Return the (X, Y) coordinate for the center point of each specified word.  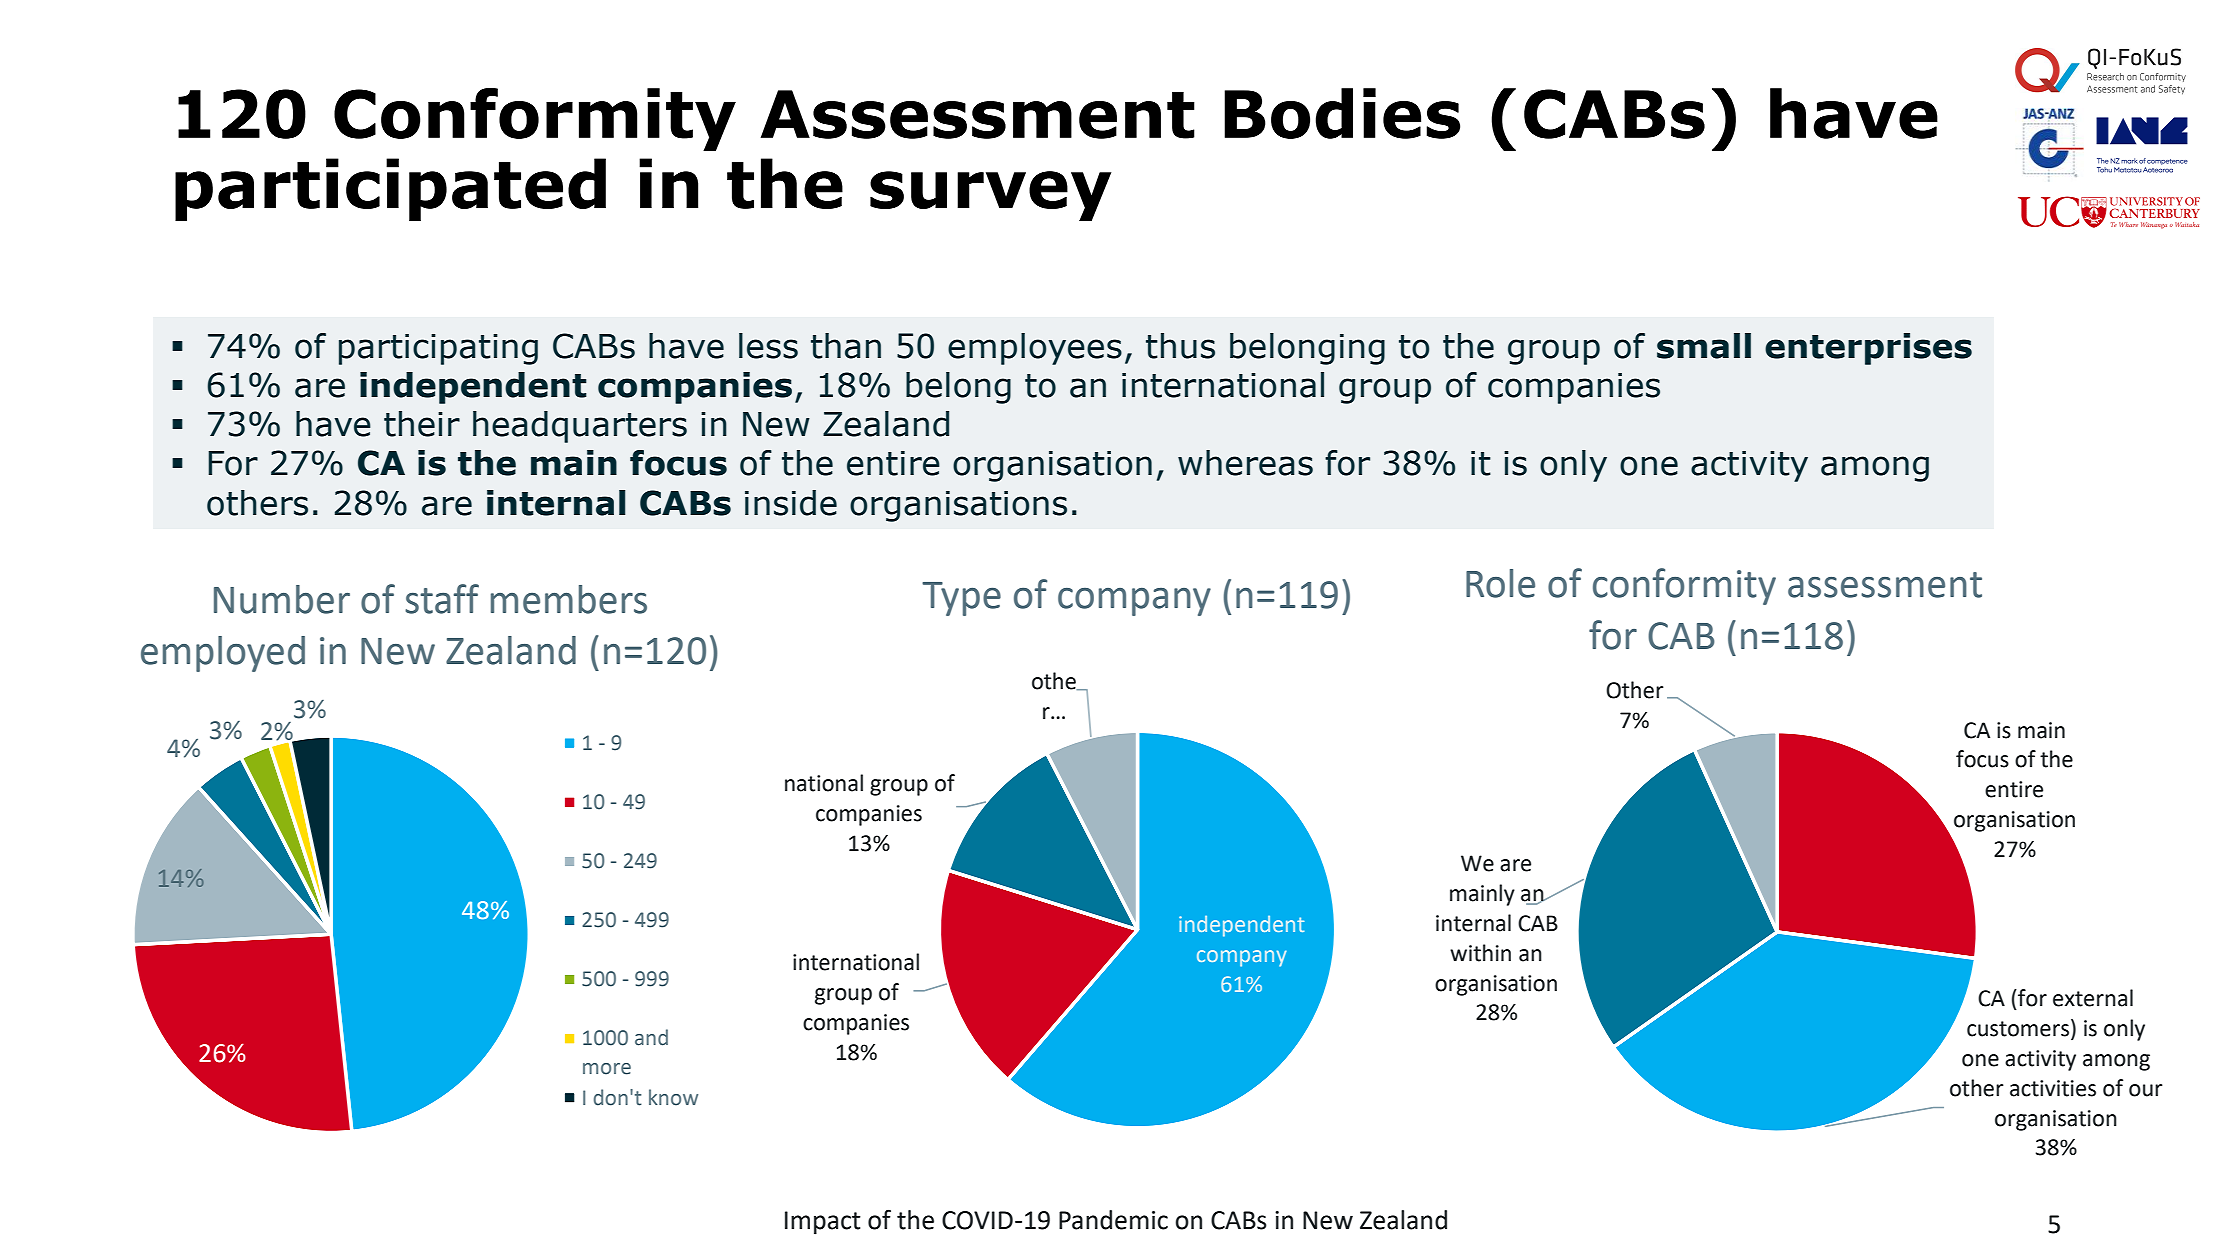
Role (1500, 583)
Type (961, 599)
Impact (823, 1223)
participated (390, 189)
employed (223, 654)
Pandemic (1113, 1220)
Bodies (1342, 113)
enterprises (1868, 349)
